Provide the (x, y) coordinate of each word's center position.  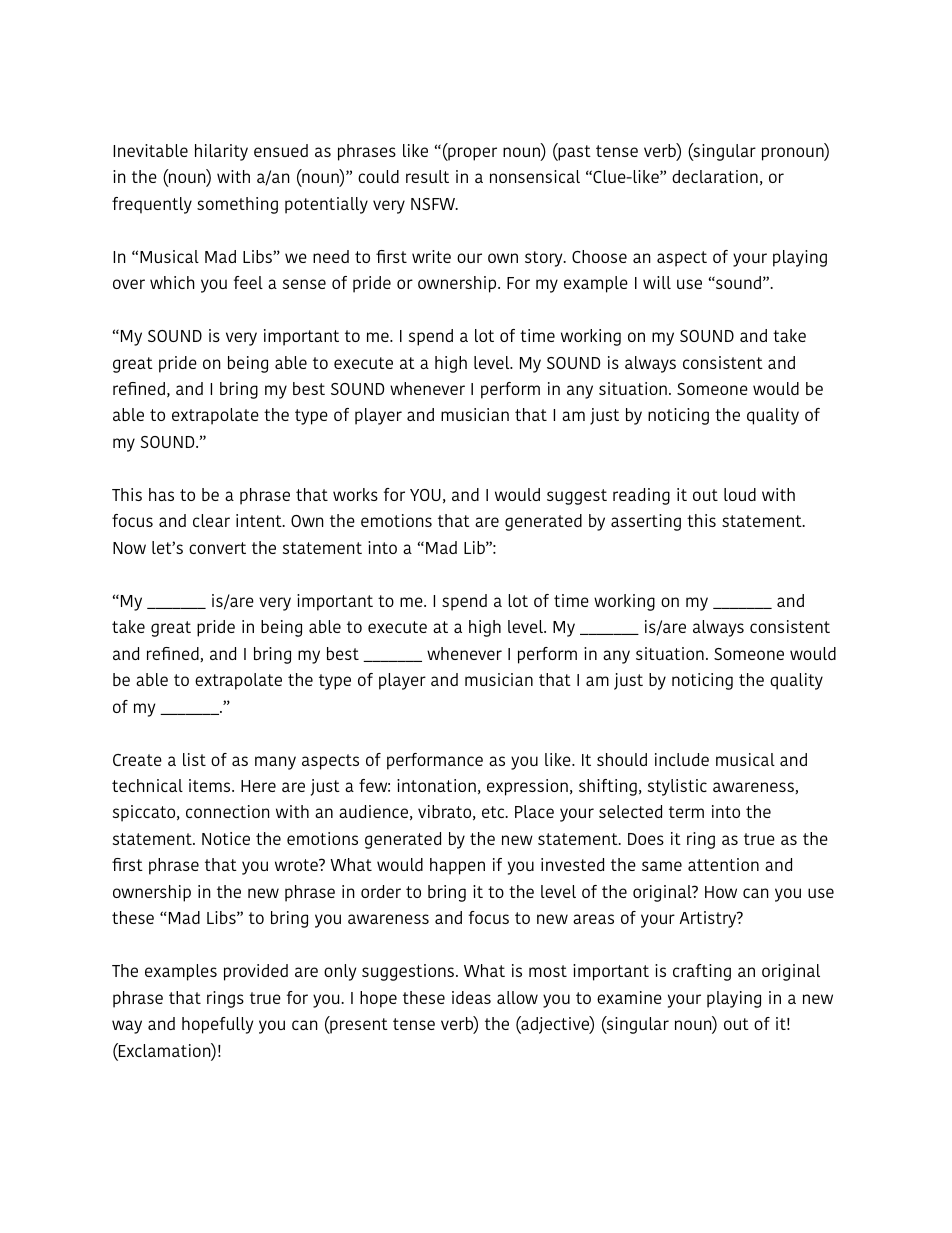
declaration (715, 176)
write (431, 256)
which (172, 282)
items (211, 785)
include (682, 759)
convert (217, 548)
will (657, 282)
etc (494, 812)
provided (256, 972)
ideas (471, 997)
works (355, 494)
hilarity (221, 152)
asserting (646, 522)
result (427, 176)
